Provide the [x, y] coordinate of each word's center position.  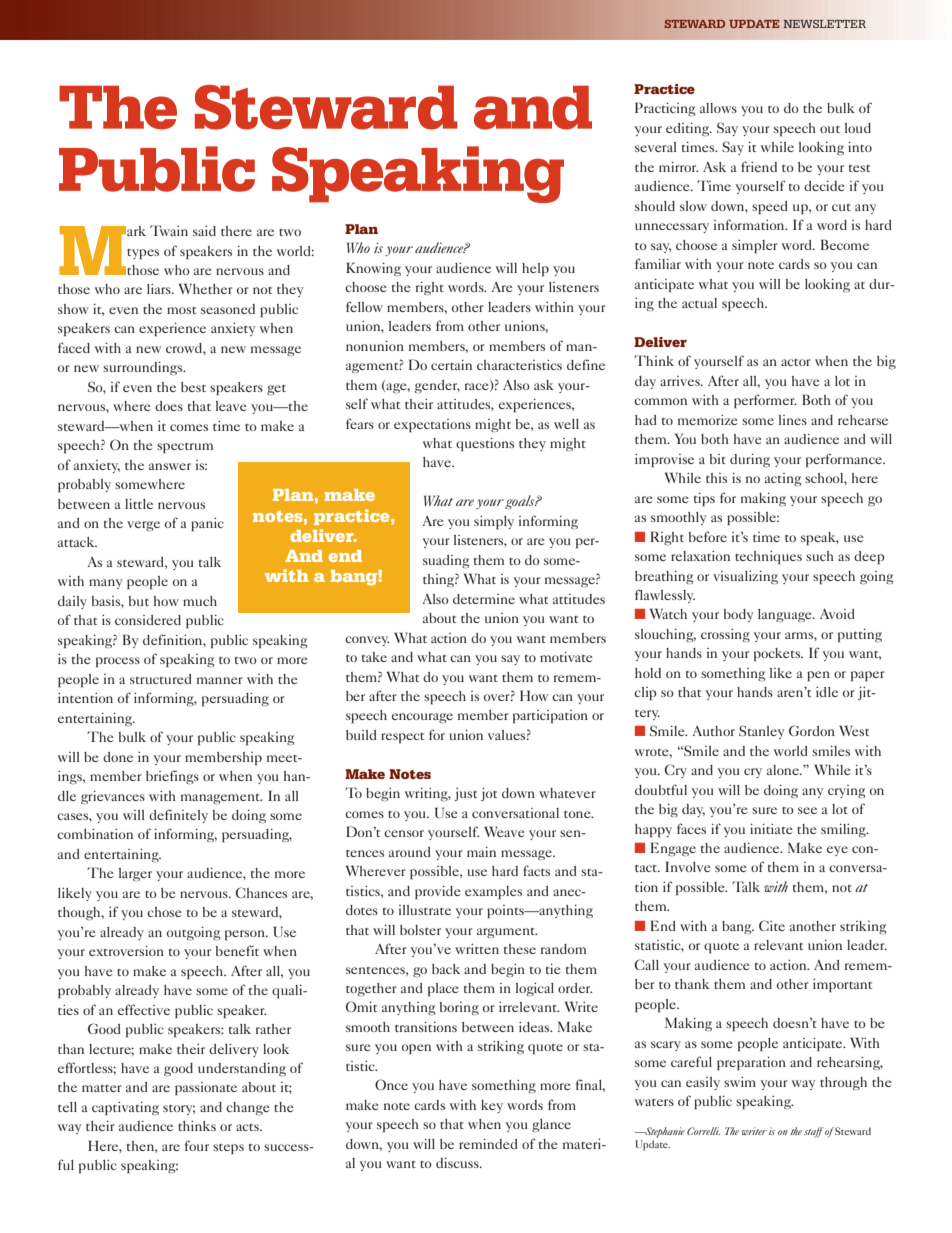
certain [451, 365]
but [139, 601]
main [481, 852]
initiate [771, 829]
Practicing [665, 109]
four [197, 1145]
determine [484, 599]
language [786, 615]
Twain [169, 230]
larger [135, 874]
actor [796, 362]
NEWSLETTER [824, 24]
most [181, 310]
